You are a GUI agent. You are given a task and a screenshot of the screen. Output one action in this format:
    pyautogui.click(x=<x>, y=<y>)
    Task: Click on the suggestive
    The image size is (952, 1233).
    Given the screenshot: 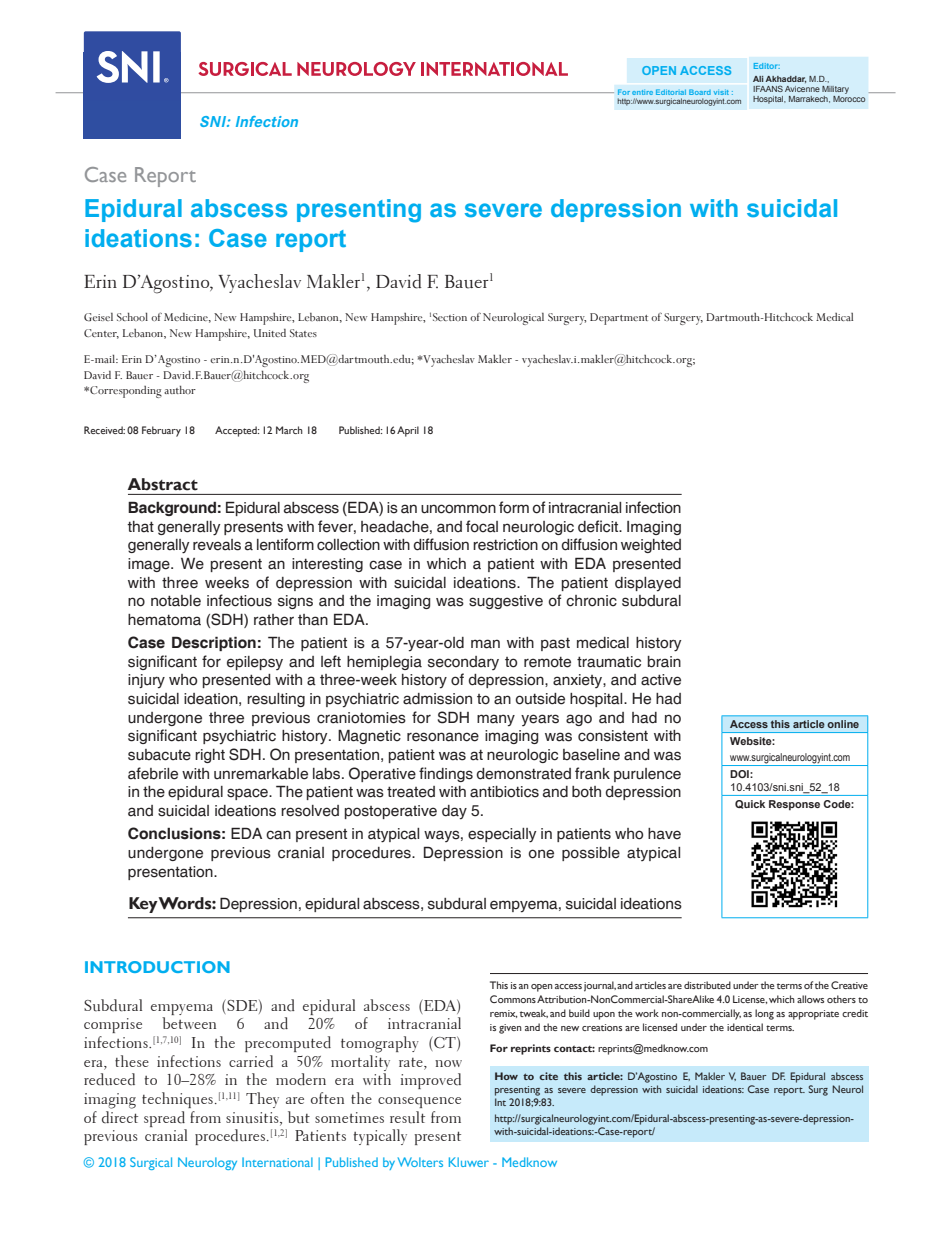 What is the action you would take?
    pyautogui.click(x=506, y=602)
